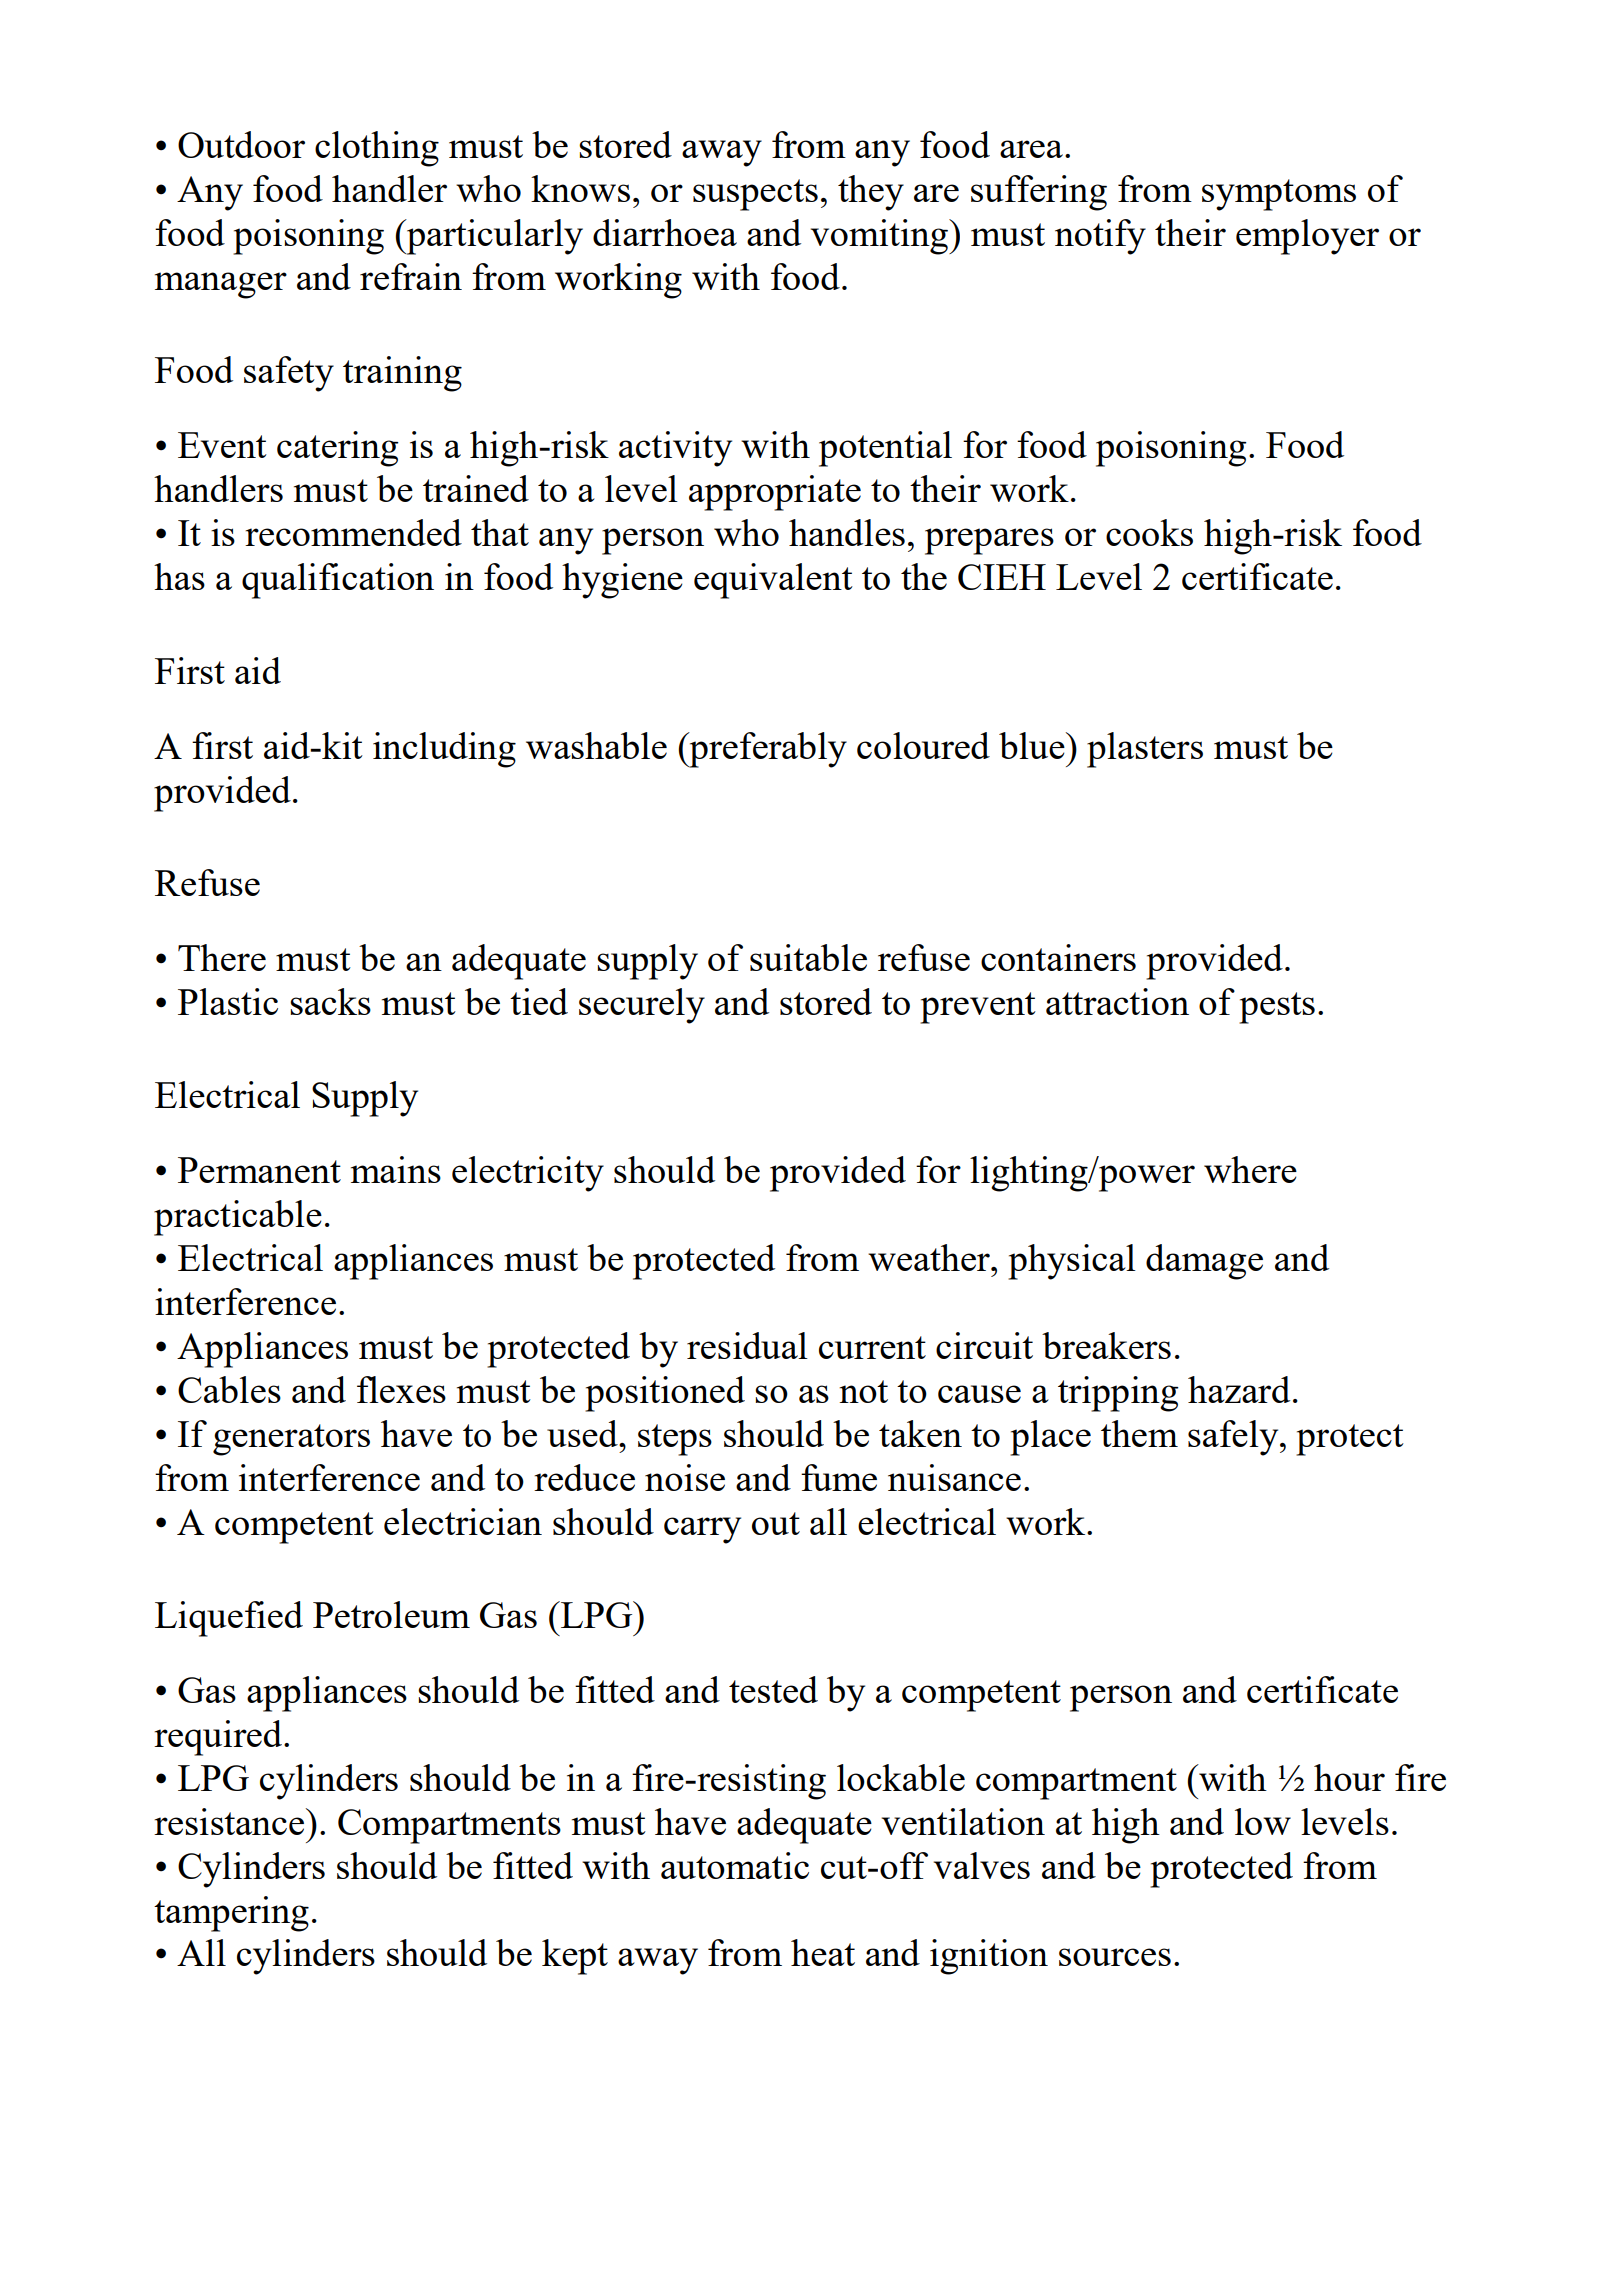 This screenshot has height=2295, width=1624. What do you see at coordinates (231, 1914) in the screenshot?
I see `tampering` at bounding box center [231, 1914].
